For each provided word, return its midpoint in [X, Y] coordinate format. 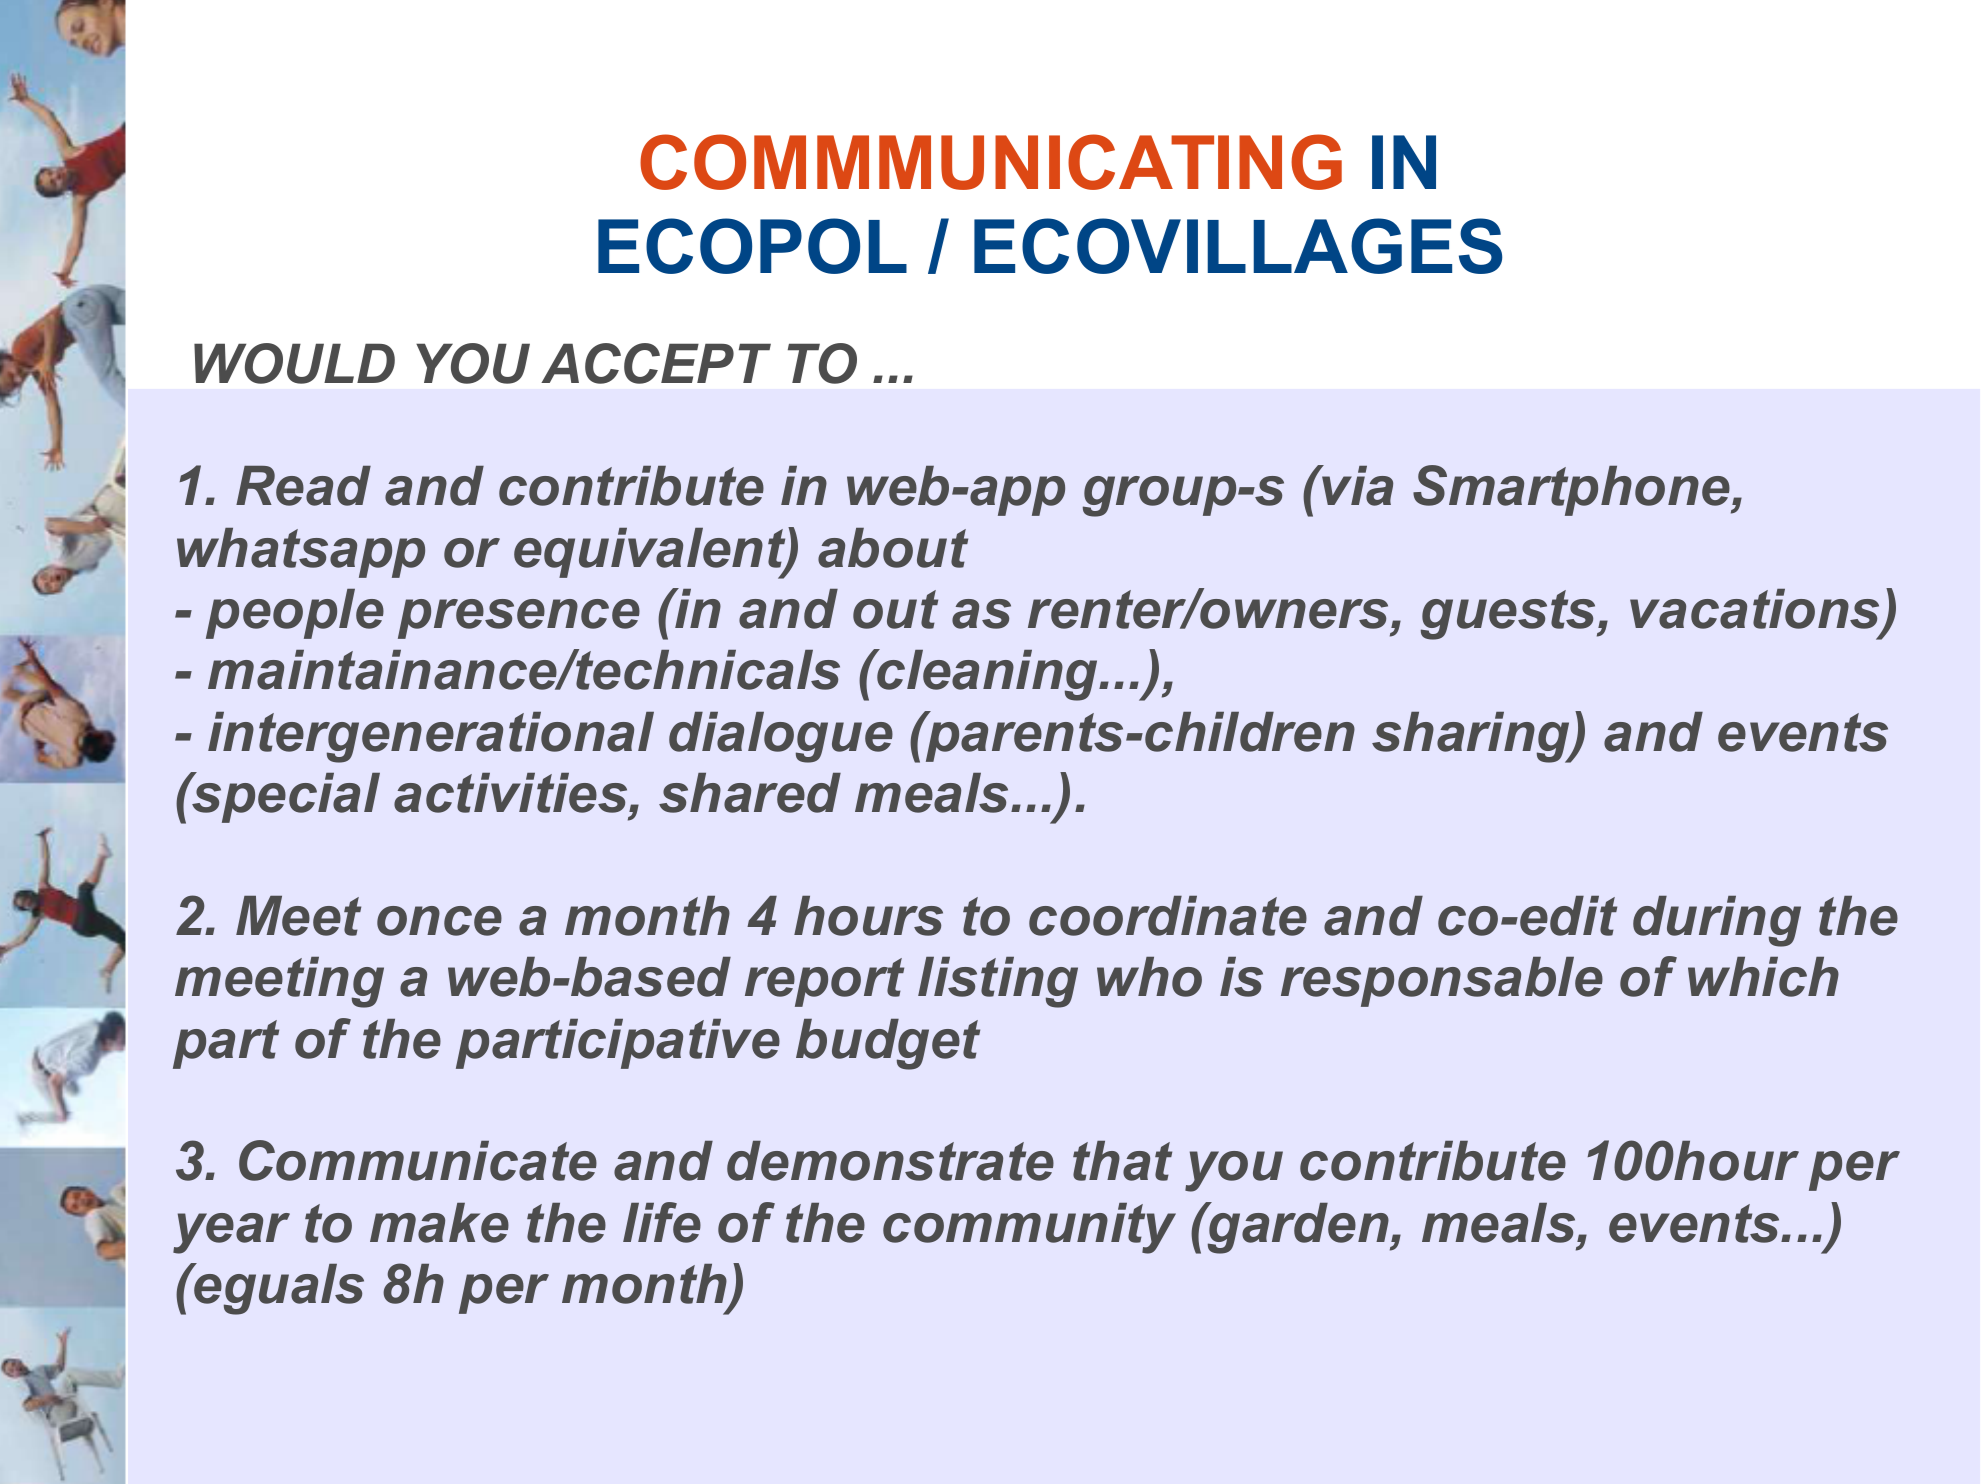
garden [1298, 1228]
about [893, 548]
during [1717, 921]
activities [512, 793]
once [439, 921]
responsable [1442, 982]
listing [998, 982]
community [1029, 1228]
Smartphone [1573, 490]
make [439, 1223]
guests [1510, 615]
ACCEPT [656, 363]
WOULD [294, 363]
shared [750, 793]
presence [519, 619]
